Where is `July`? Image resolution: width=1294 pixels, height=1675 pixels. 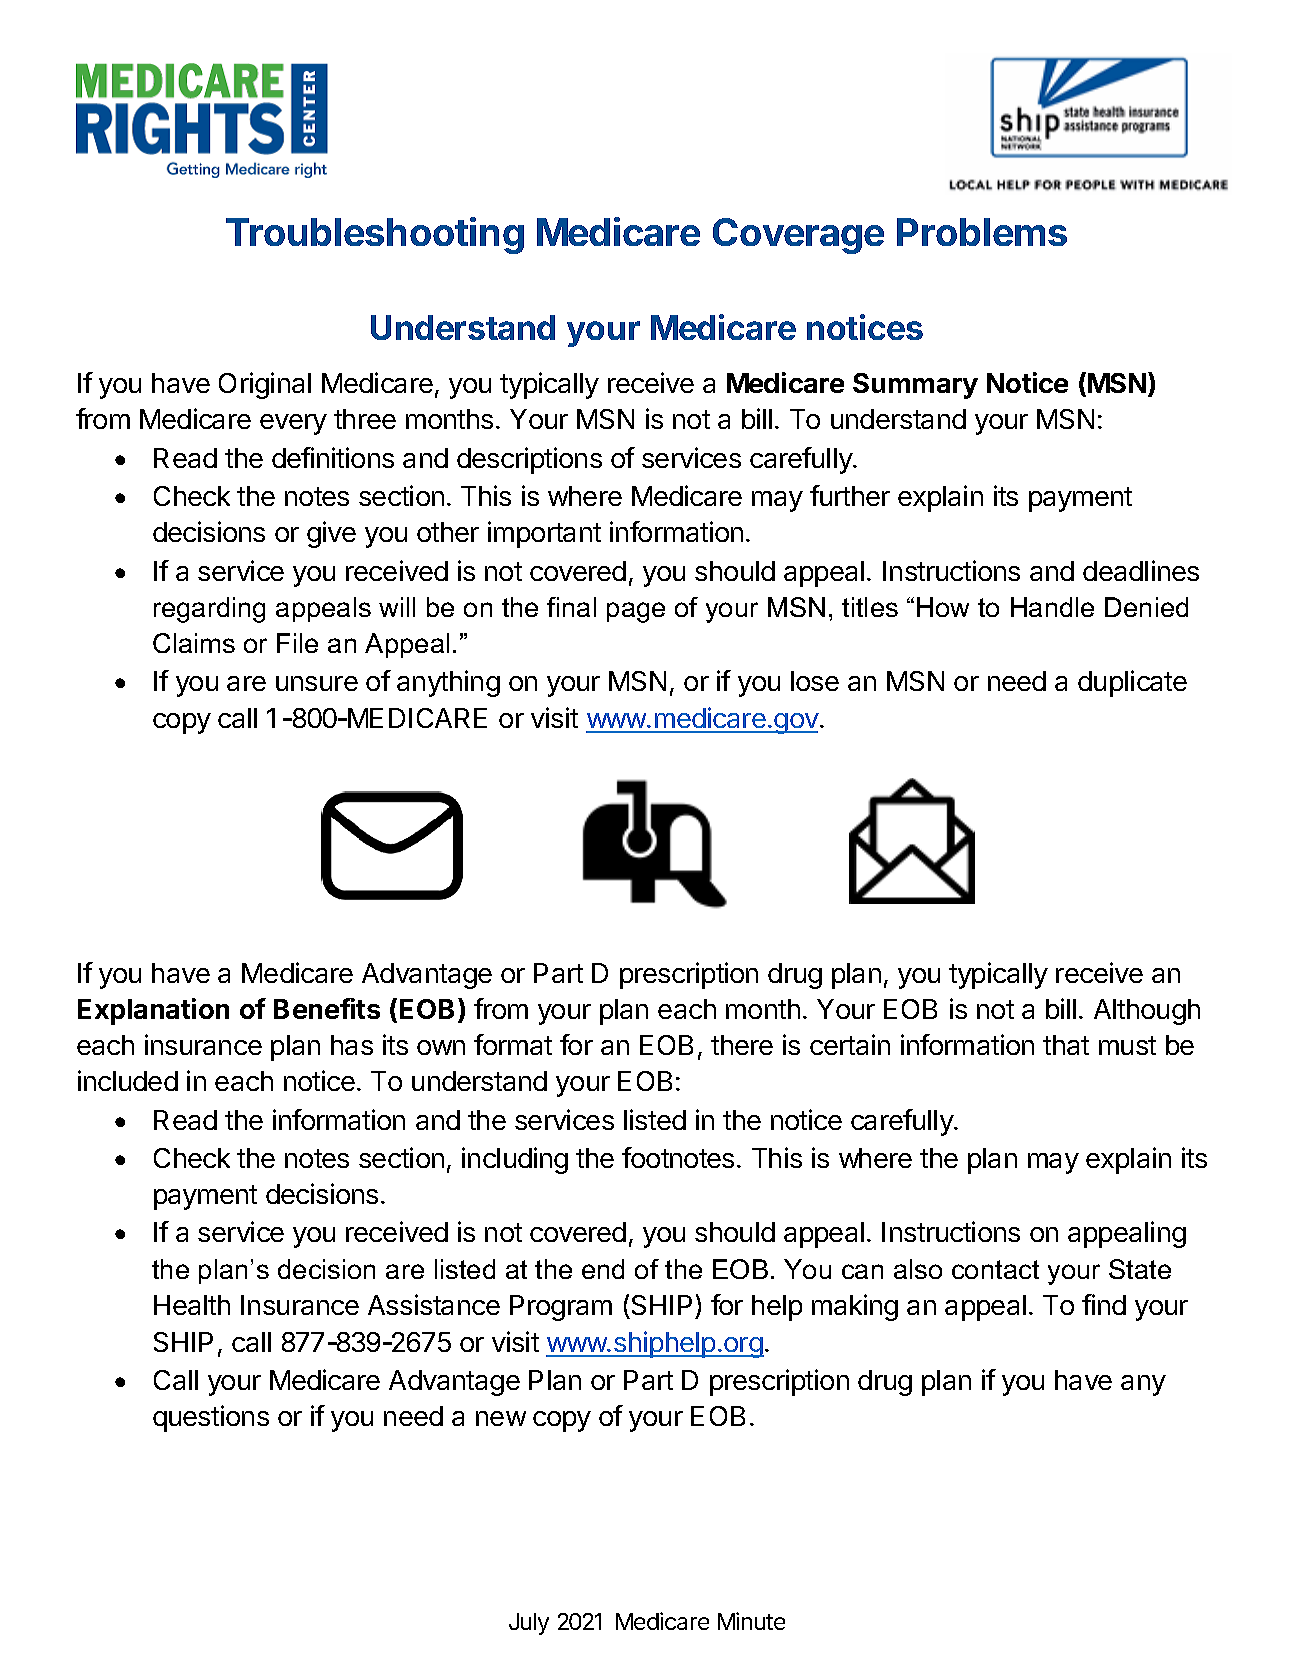
July is located at coordinates (529, 1624).
